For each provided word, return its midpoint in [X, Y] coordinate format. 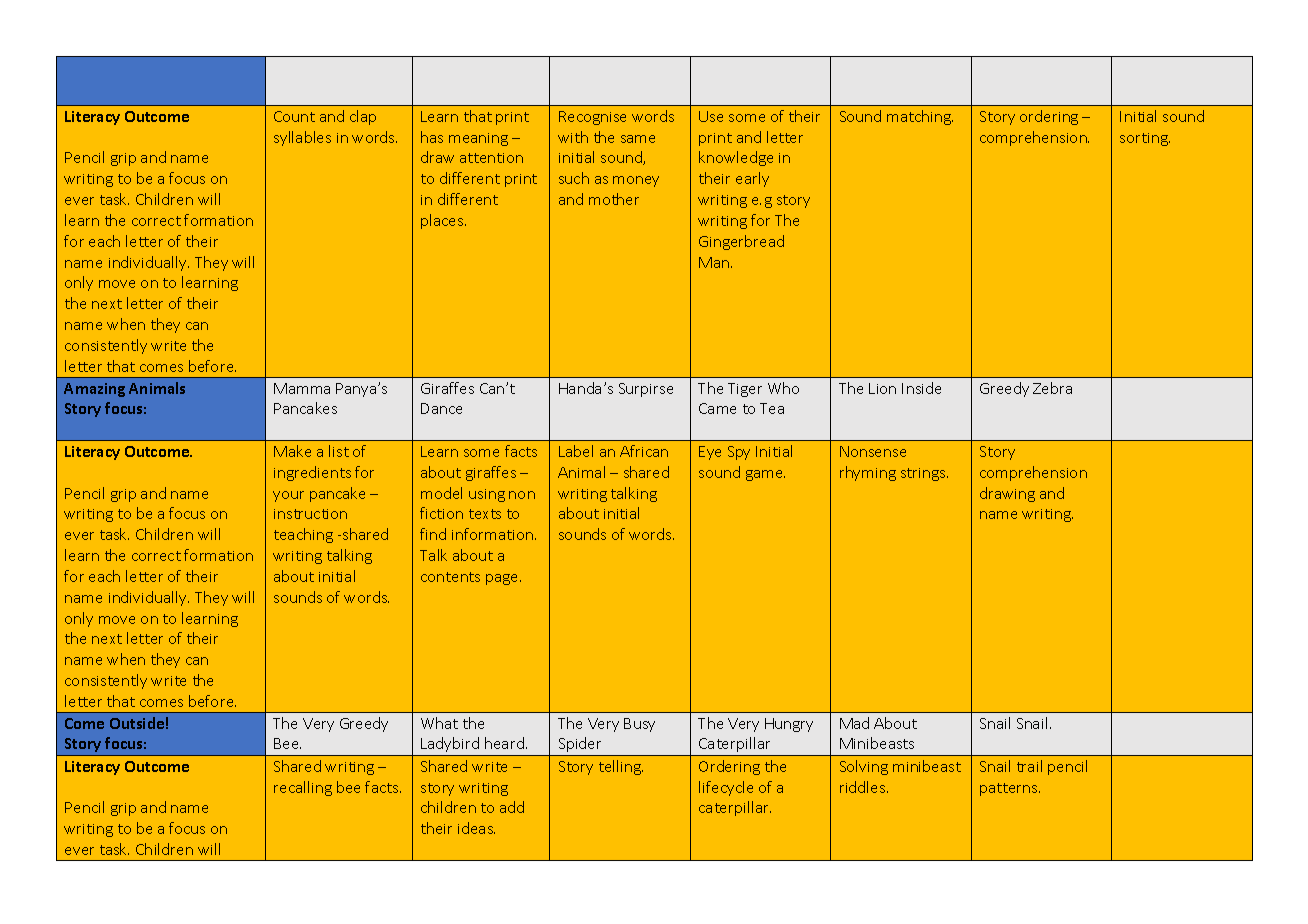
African [644, 451]
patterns [1010, 789]
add [512, 807]
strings [924, 474]
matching [920, 117]
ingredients [312, 473]
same [638, 139]
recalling [303, 788]
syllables [302, 138]
